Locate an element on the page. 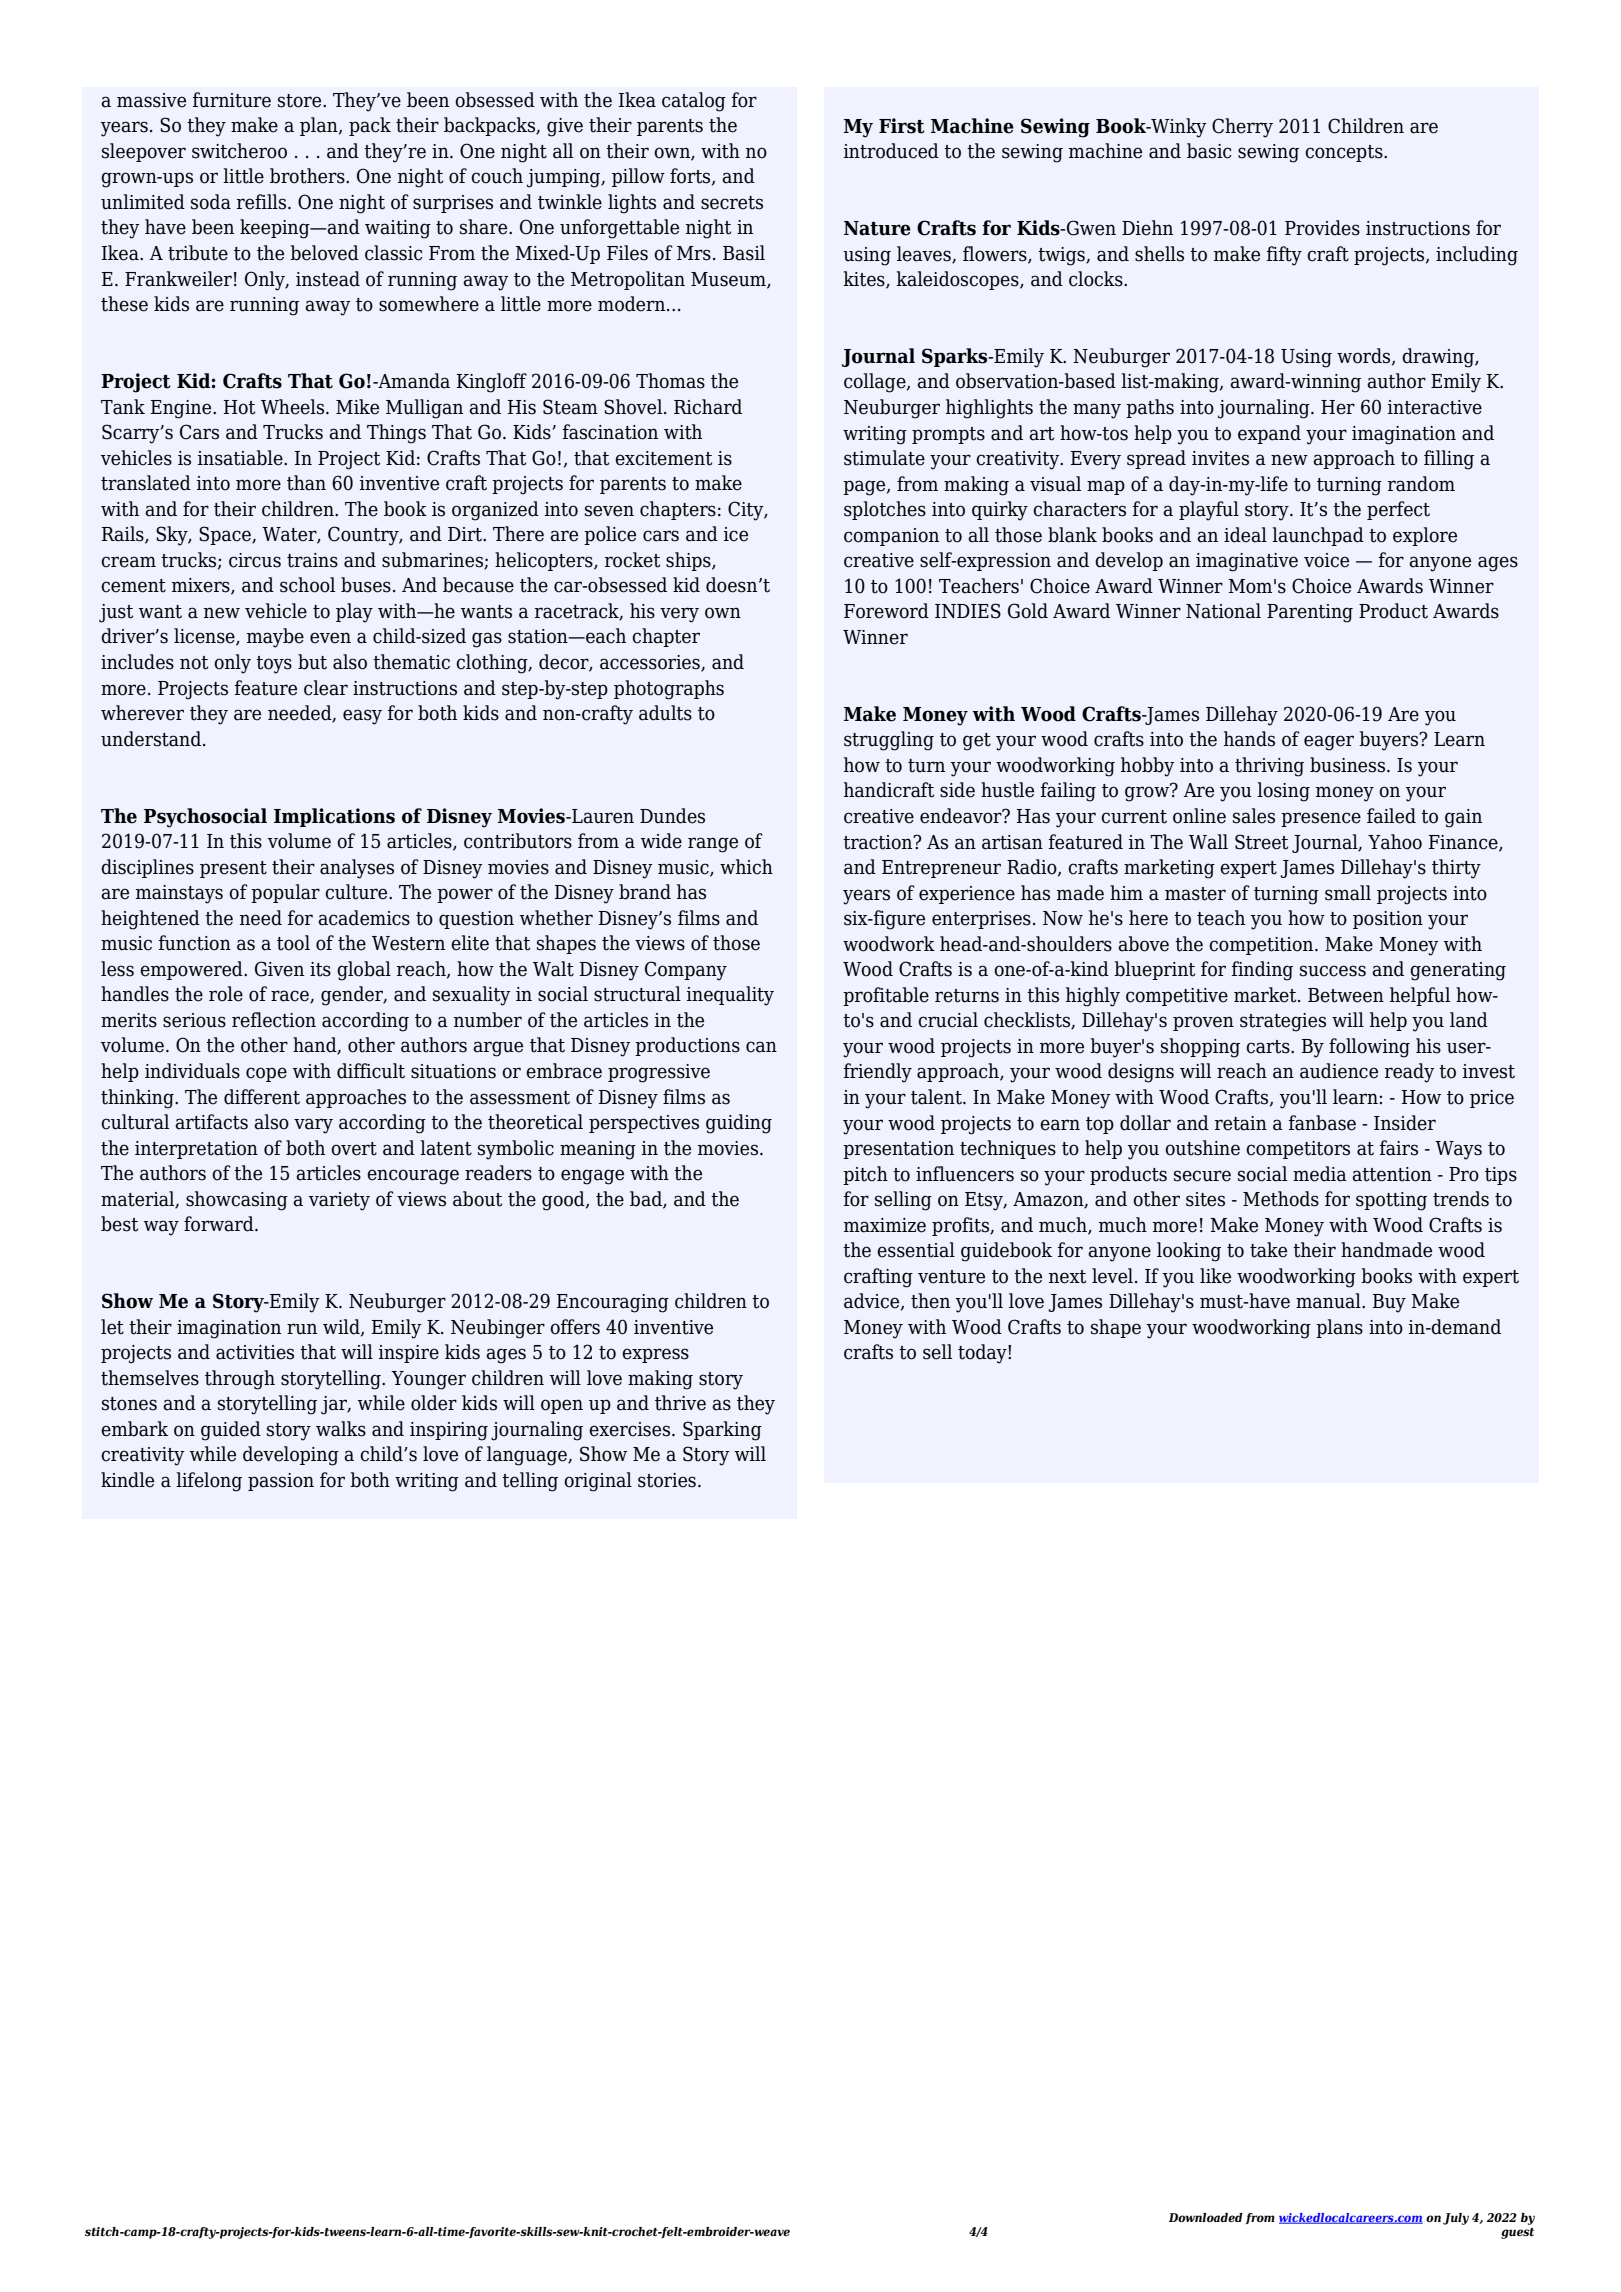  July is located at coordinates (1456, 2219).
